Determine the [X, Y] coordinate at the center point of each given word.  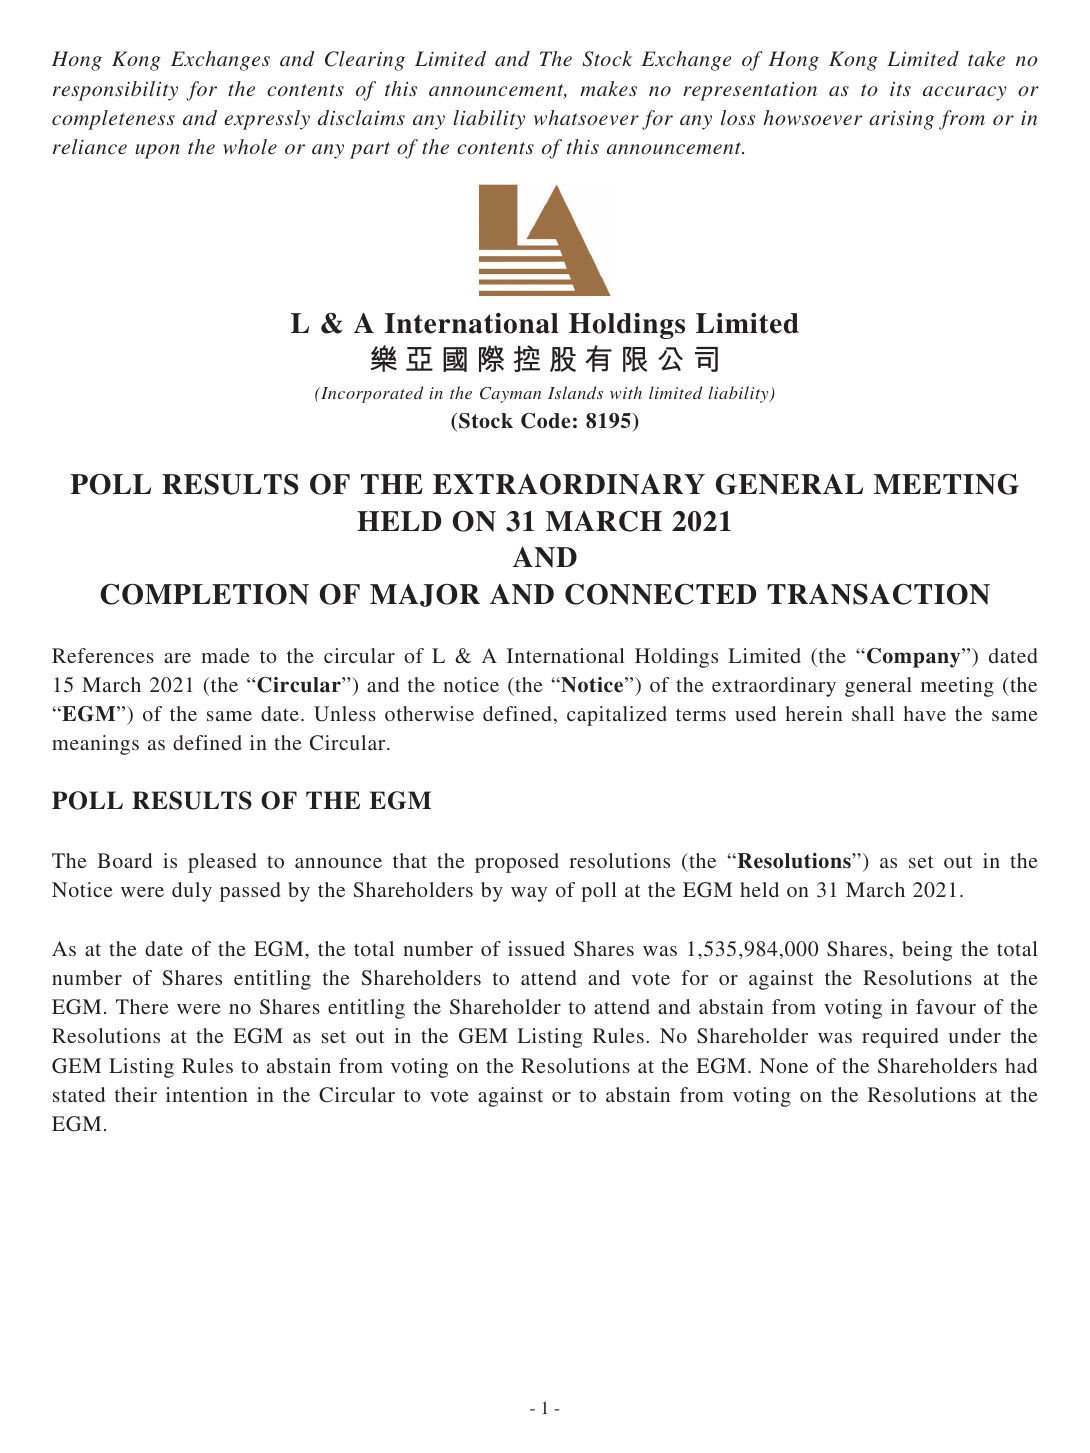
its [900, 89]
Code [545, 421]
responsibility [115, 91]
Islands [575, 392]
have [925, 713]
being [927, 951]
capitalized [617, 716]
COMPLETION [204, 594]
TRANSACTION [878, 594]
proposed [517, 863]
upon [157, 151]
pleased [222, 863]
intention [207, 1094]
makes [608, 88]
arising [901, 120]
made [225, 655]
